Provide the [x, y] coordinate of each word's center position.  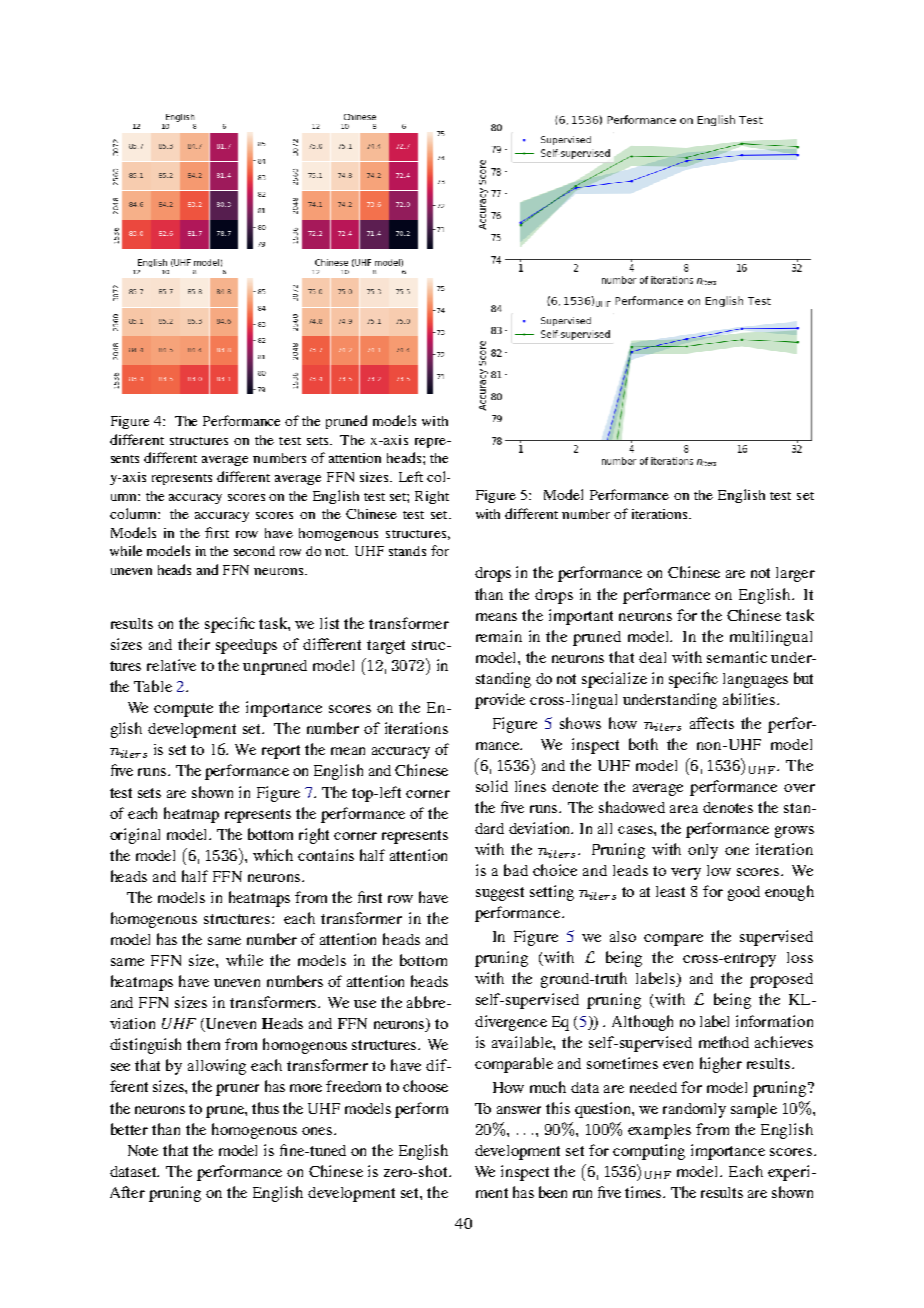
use [365, 1004]
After [127, 1192]
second [254, 551]
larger [795, 574]
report [281, 752]
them [203, 1044]
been [553, 1192]
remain [499, 636]
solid [492, 786]
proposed [781, 980]
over [799, 788]
